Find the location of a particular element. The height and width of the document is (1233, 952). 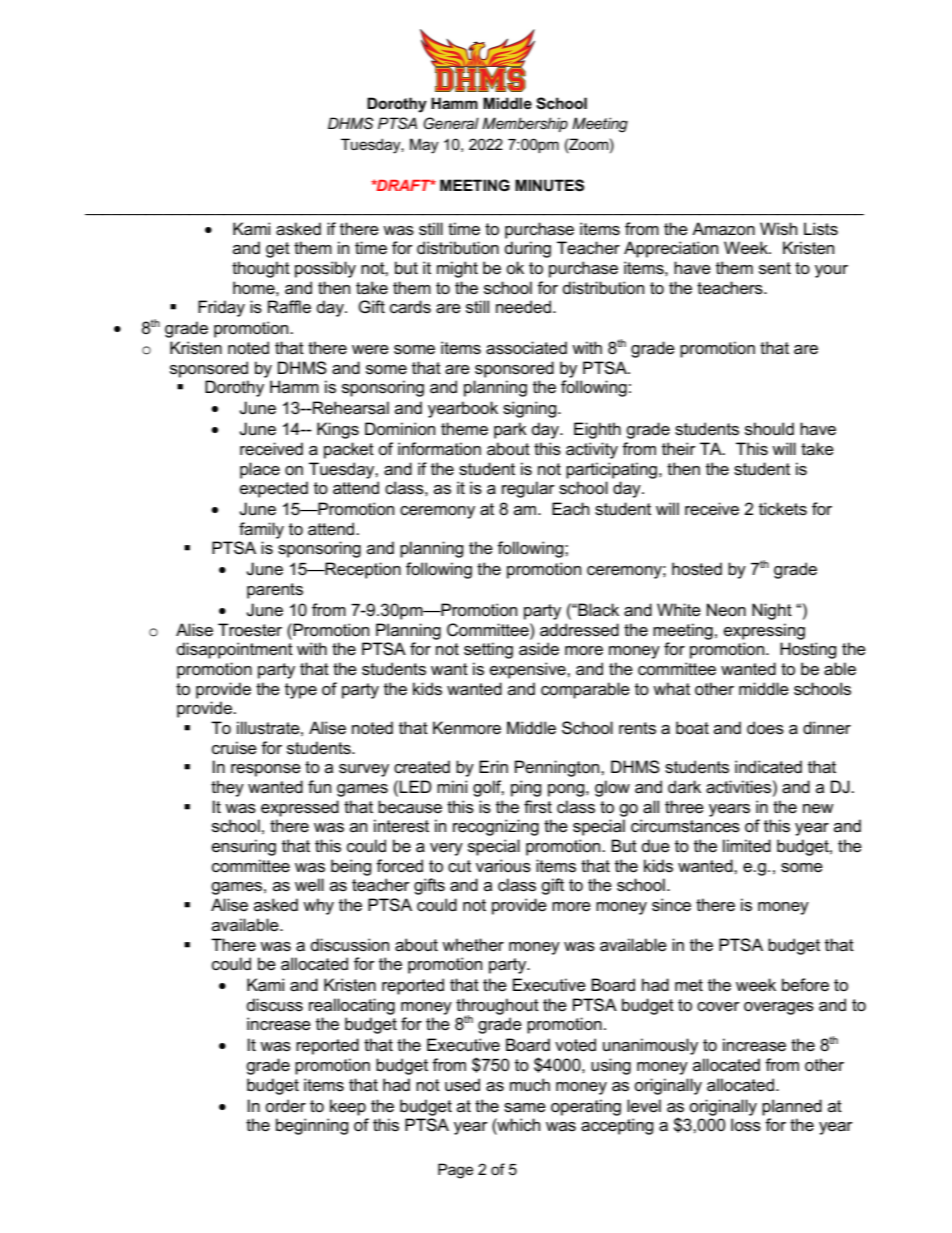

type is located at coordinates (301, 691).
